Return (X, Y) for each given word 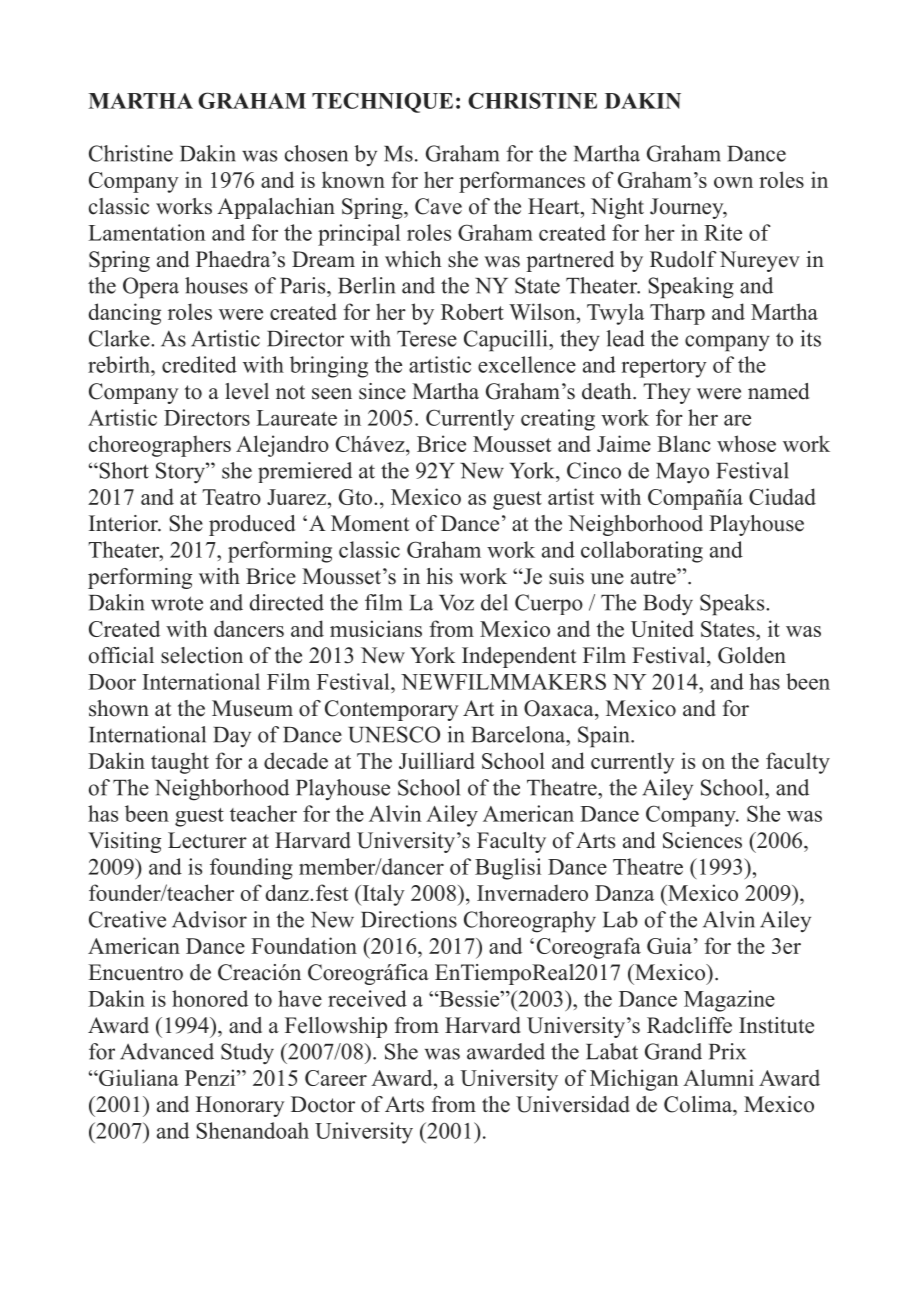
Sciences (702, 840)
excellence (527, 364)
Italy (382, 895)
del (494, 602)
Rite (723, 232)
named (778, 391)
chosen (316, 153)
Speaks (733, 605)
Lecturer (207, 840)
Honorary (240, 1106)
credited (199, 364)
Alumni (718, 1077)
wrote (177, 603)
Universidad (573, 1104)
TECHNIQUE (382, 102)
